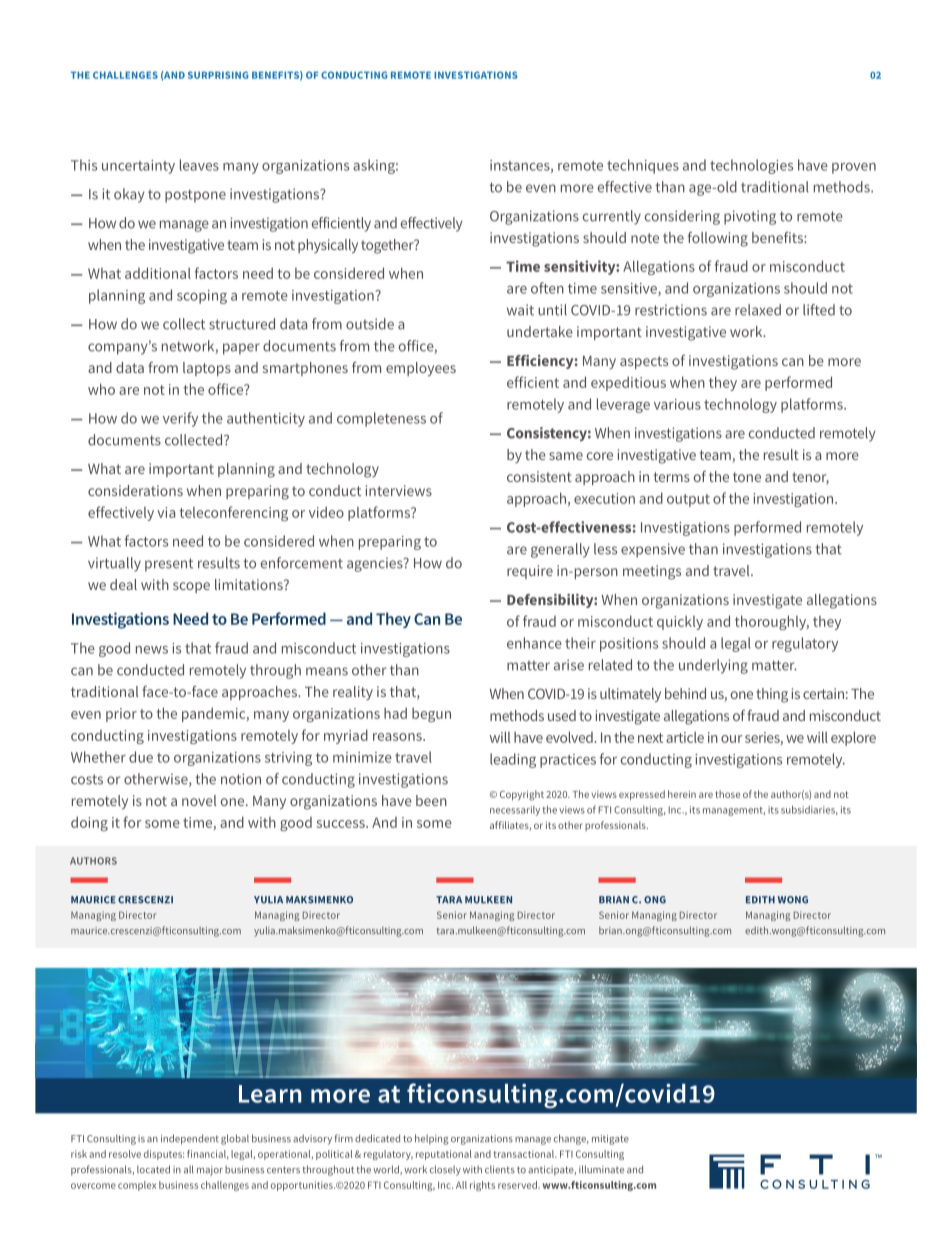 The image size is (952, 1233). What do you see at coordinates (747, 477) in the document?
I see `tone` at bounding box center [747, 477].
